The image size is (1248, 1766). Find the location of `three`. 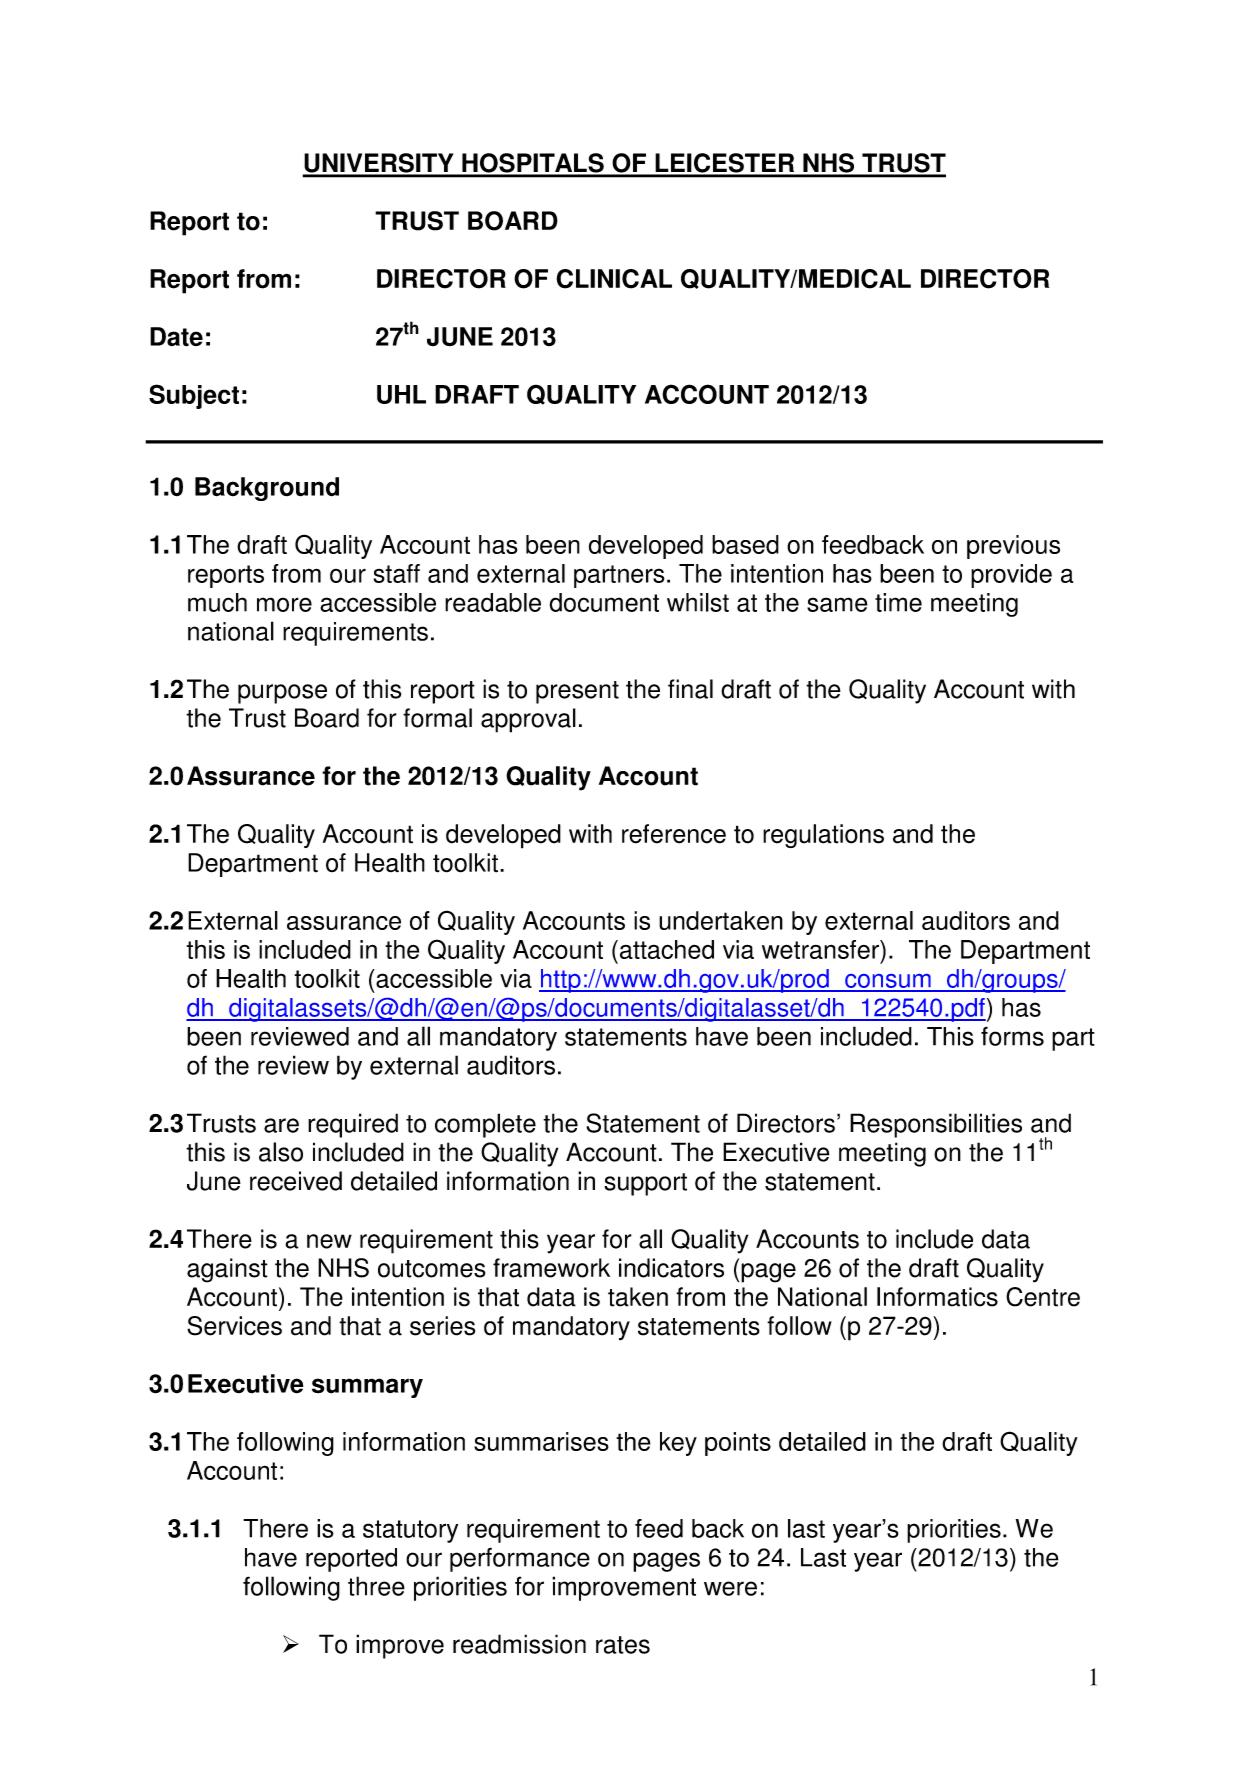

three is located at coordinates (376, 1586).
